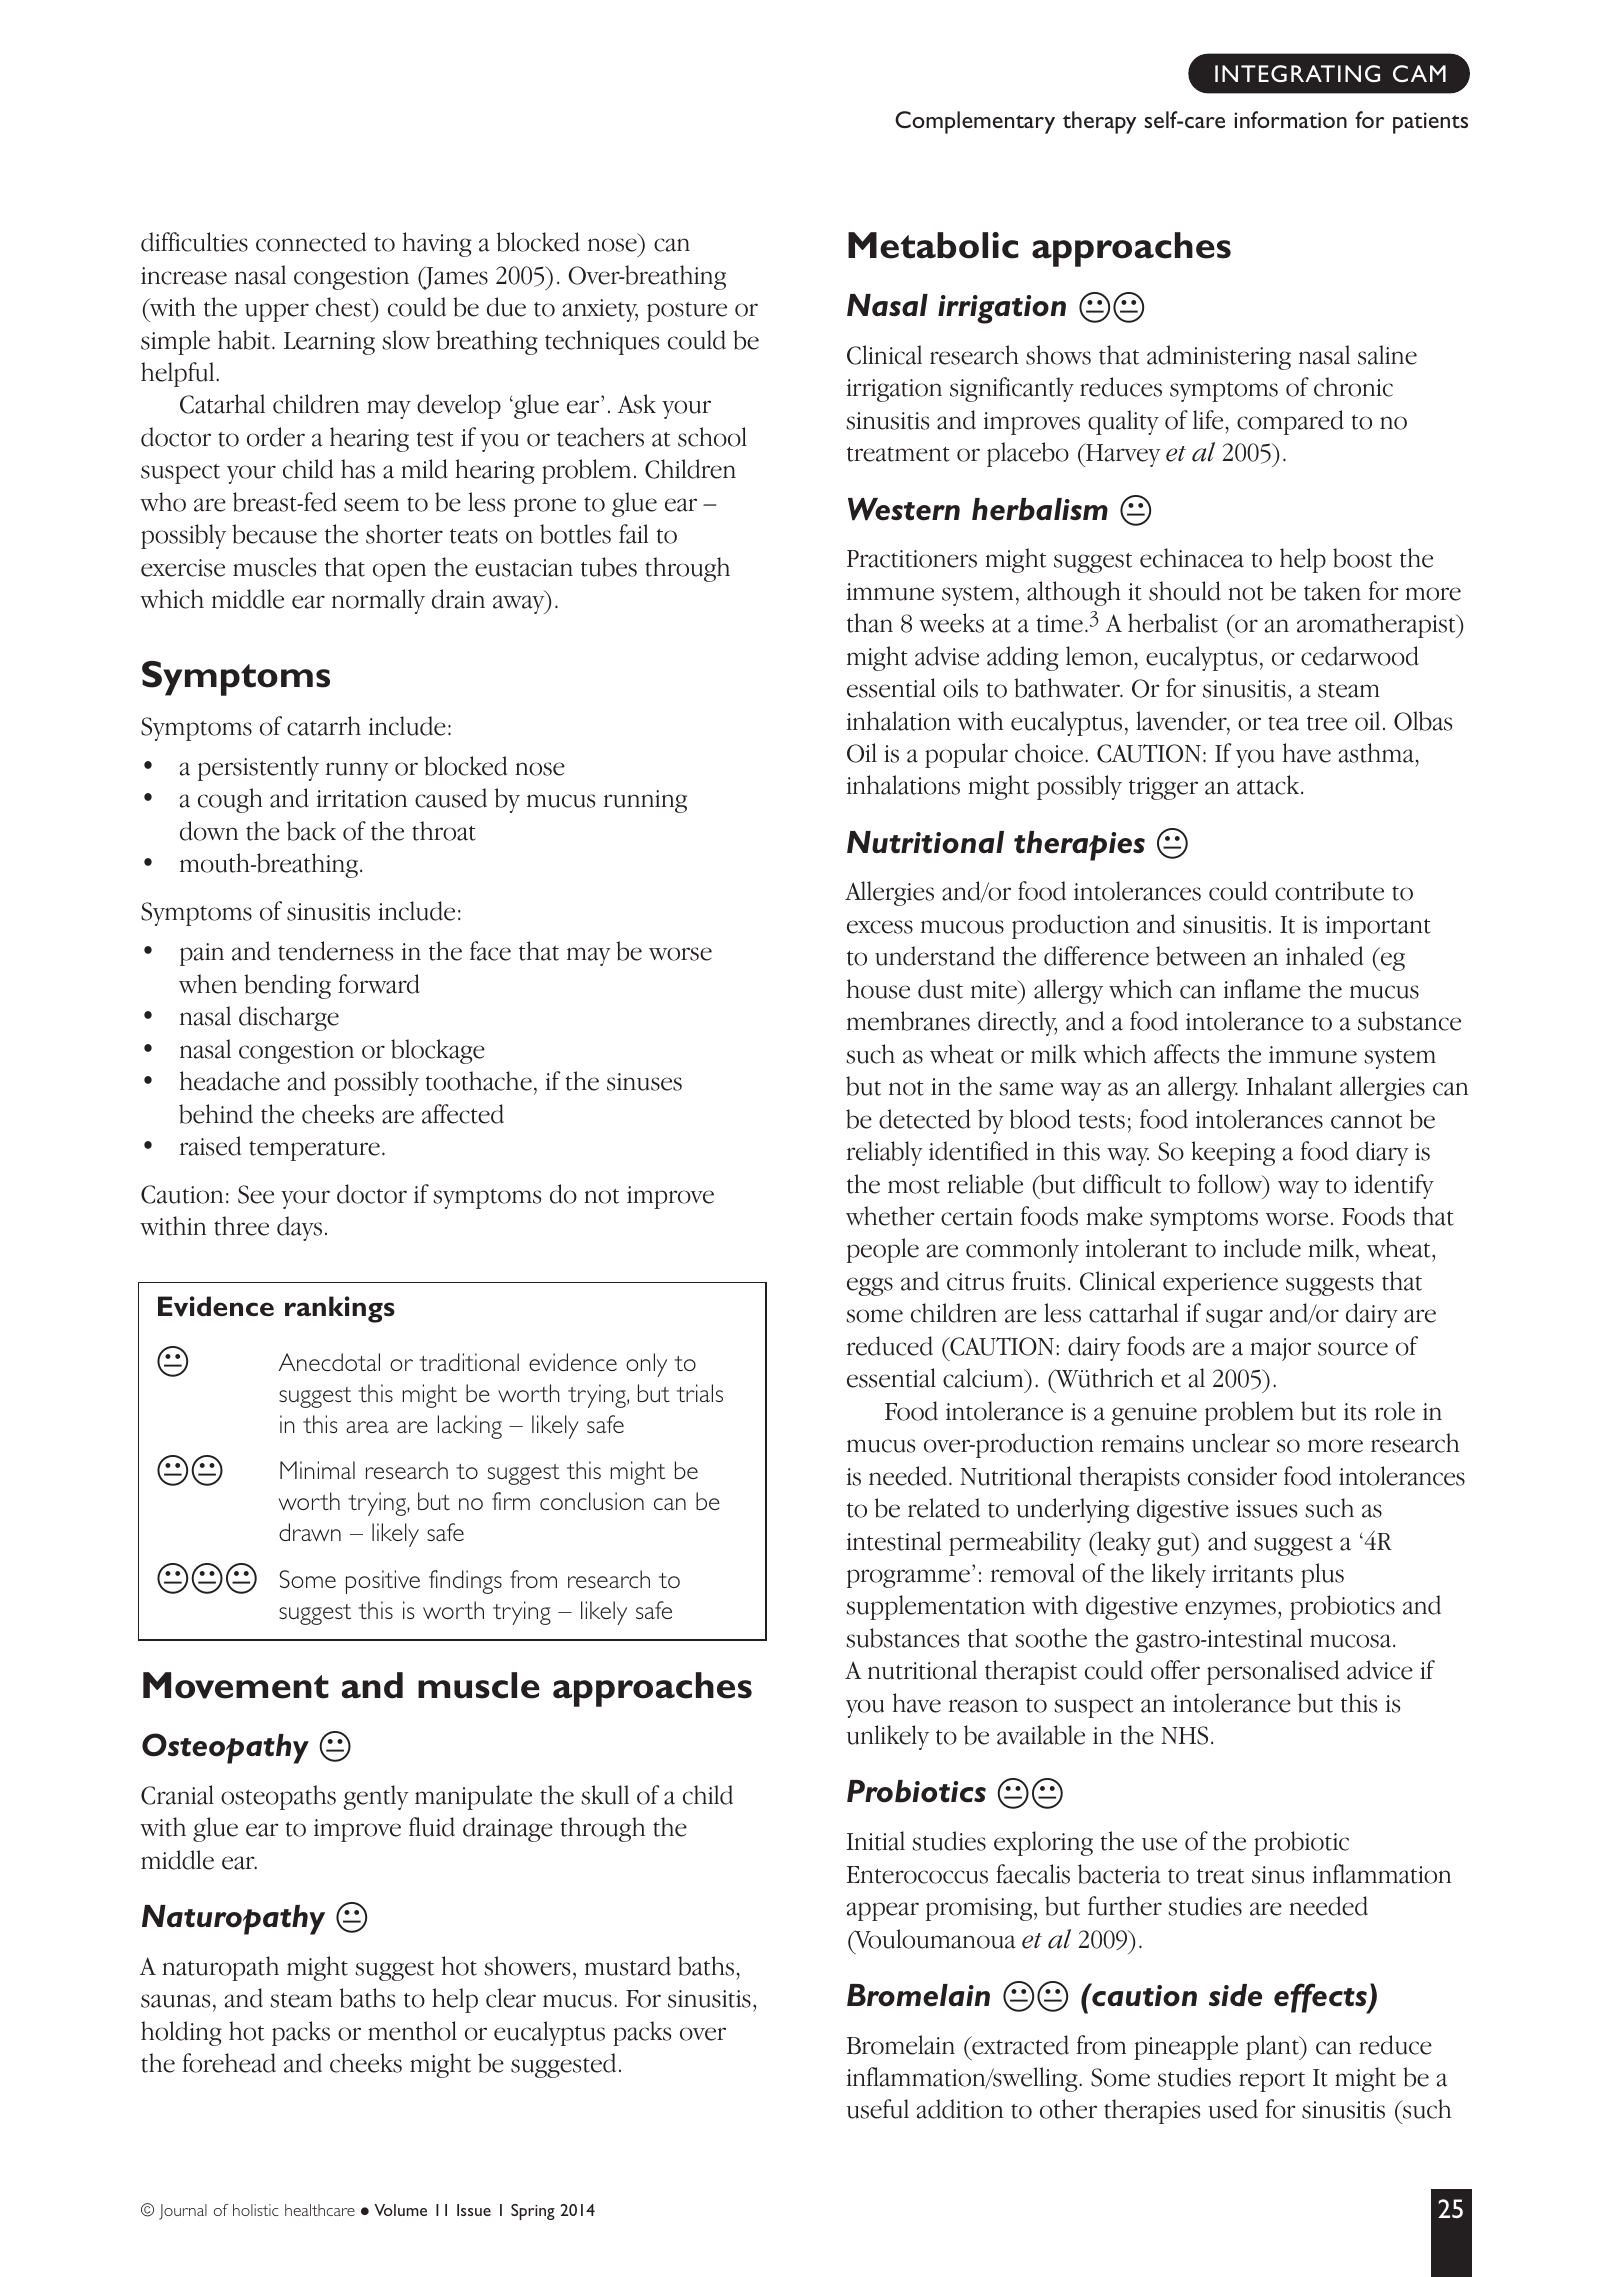 This document has width=1610, height=2277. What do you see at coordinates (1290, 119) in the document?
I see `information` at bounding box center [1290, 119].
